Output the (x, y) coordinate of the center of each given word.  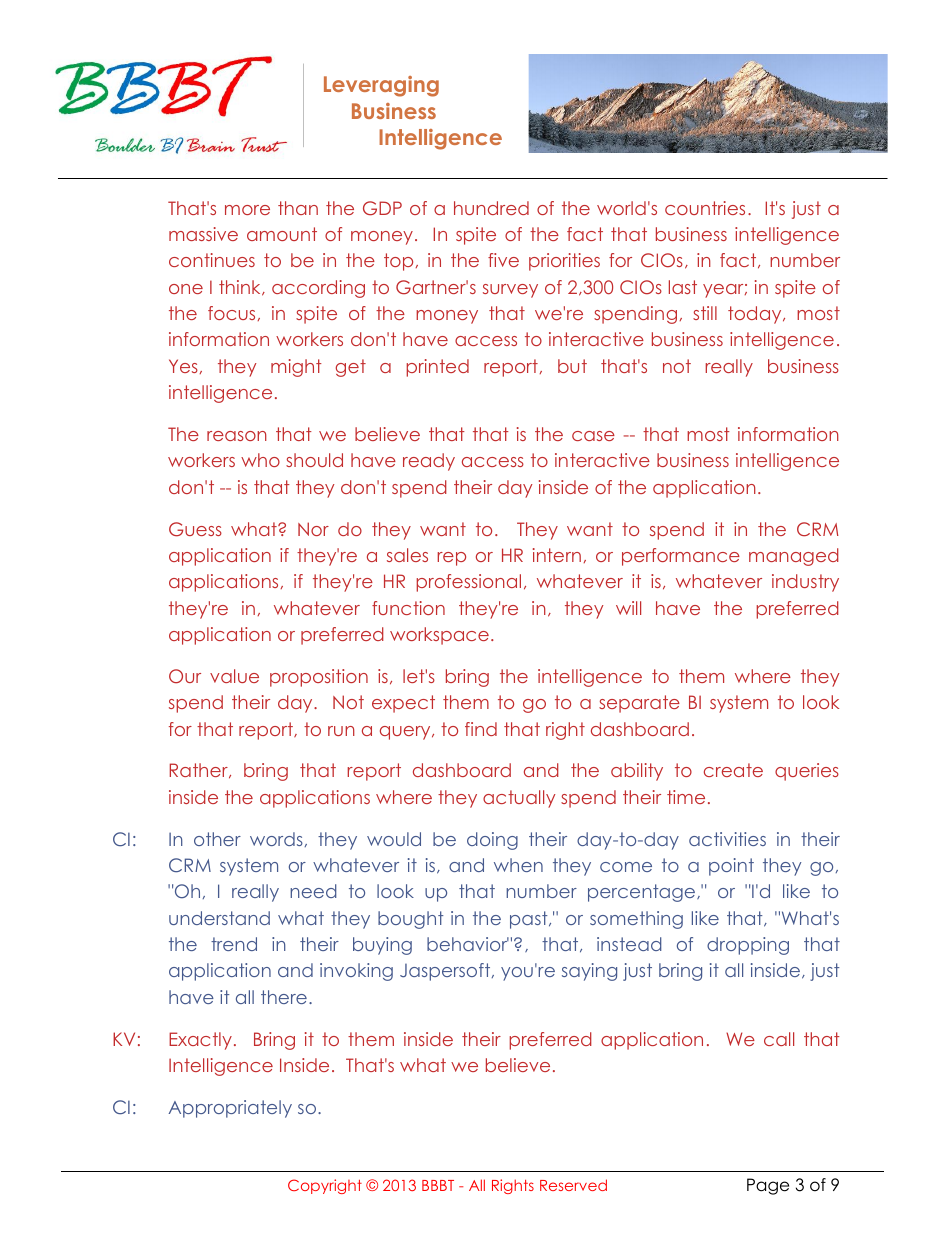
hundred (491, 208)
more (247, 210)
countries (705, 208)
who (260, 460)
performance (681, 557)
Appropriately (230, 1109)
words (276, 839)
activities (727, 839)
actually (519, 799)
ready (429, 462)
